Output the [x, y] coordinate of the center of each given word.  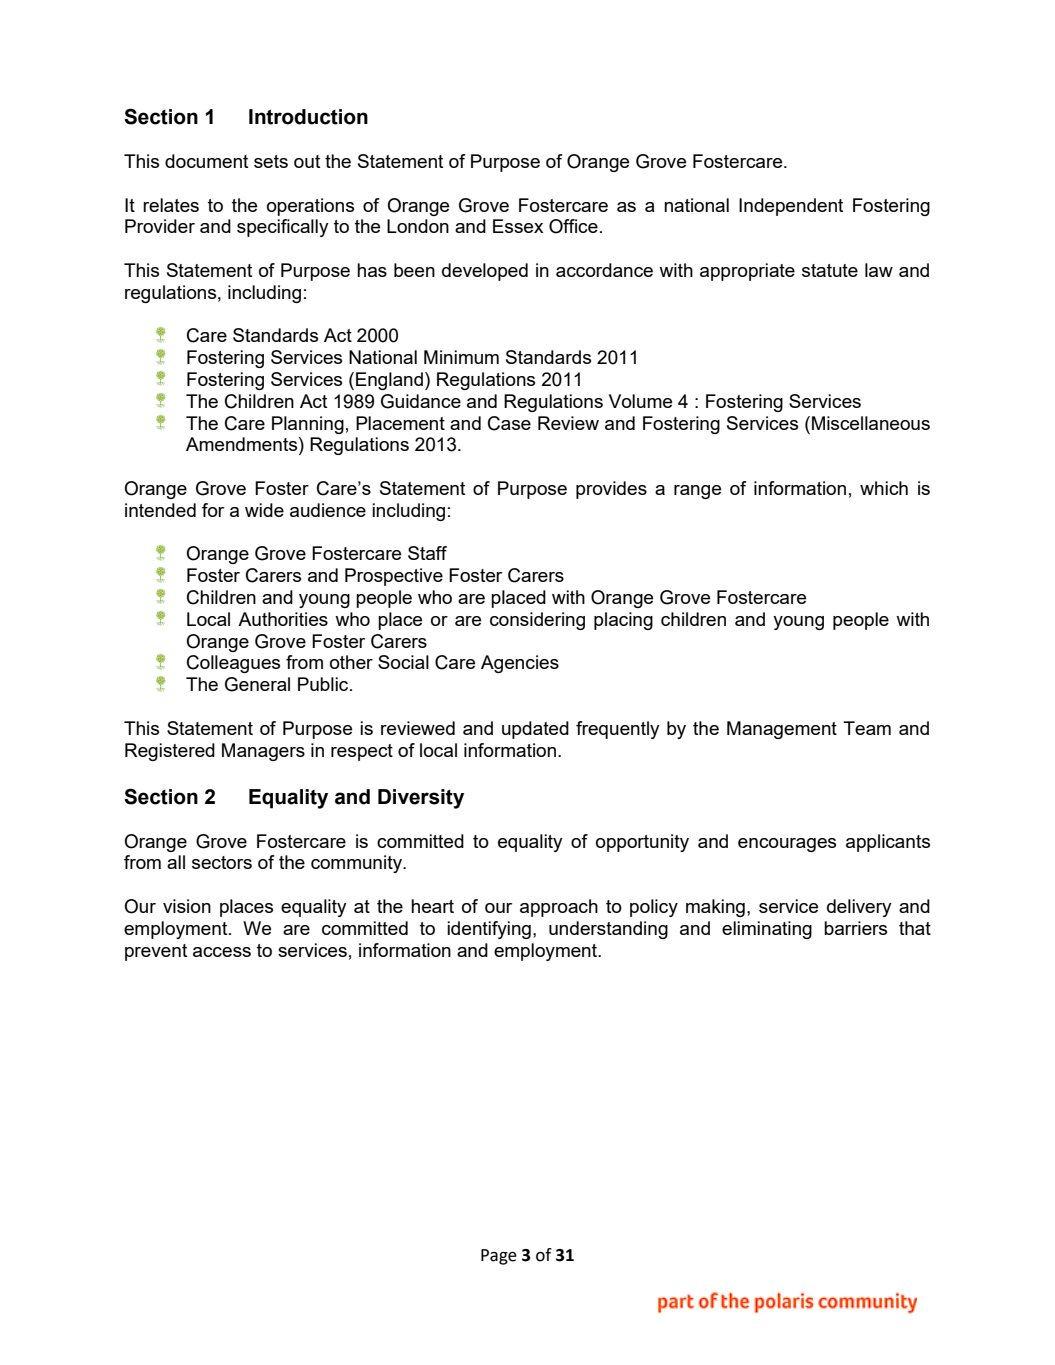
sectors [222, 862]
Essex [518, 226]
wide [264, 510]
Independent [791, 207]
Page [499, 1257]
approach [559, 908]
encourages [787, 845]
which [884, 488]
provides [611, 490]
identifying [489, 930]
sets [271, 161]
